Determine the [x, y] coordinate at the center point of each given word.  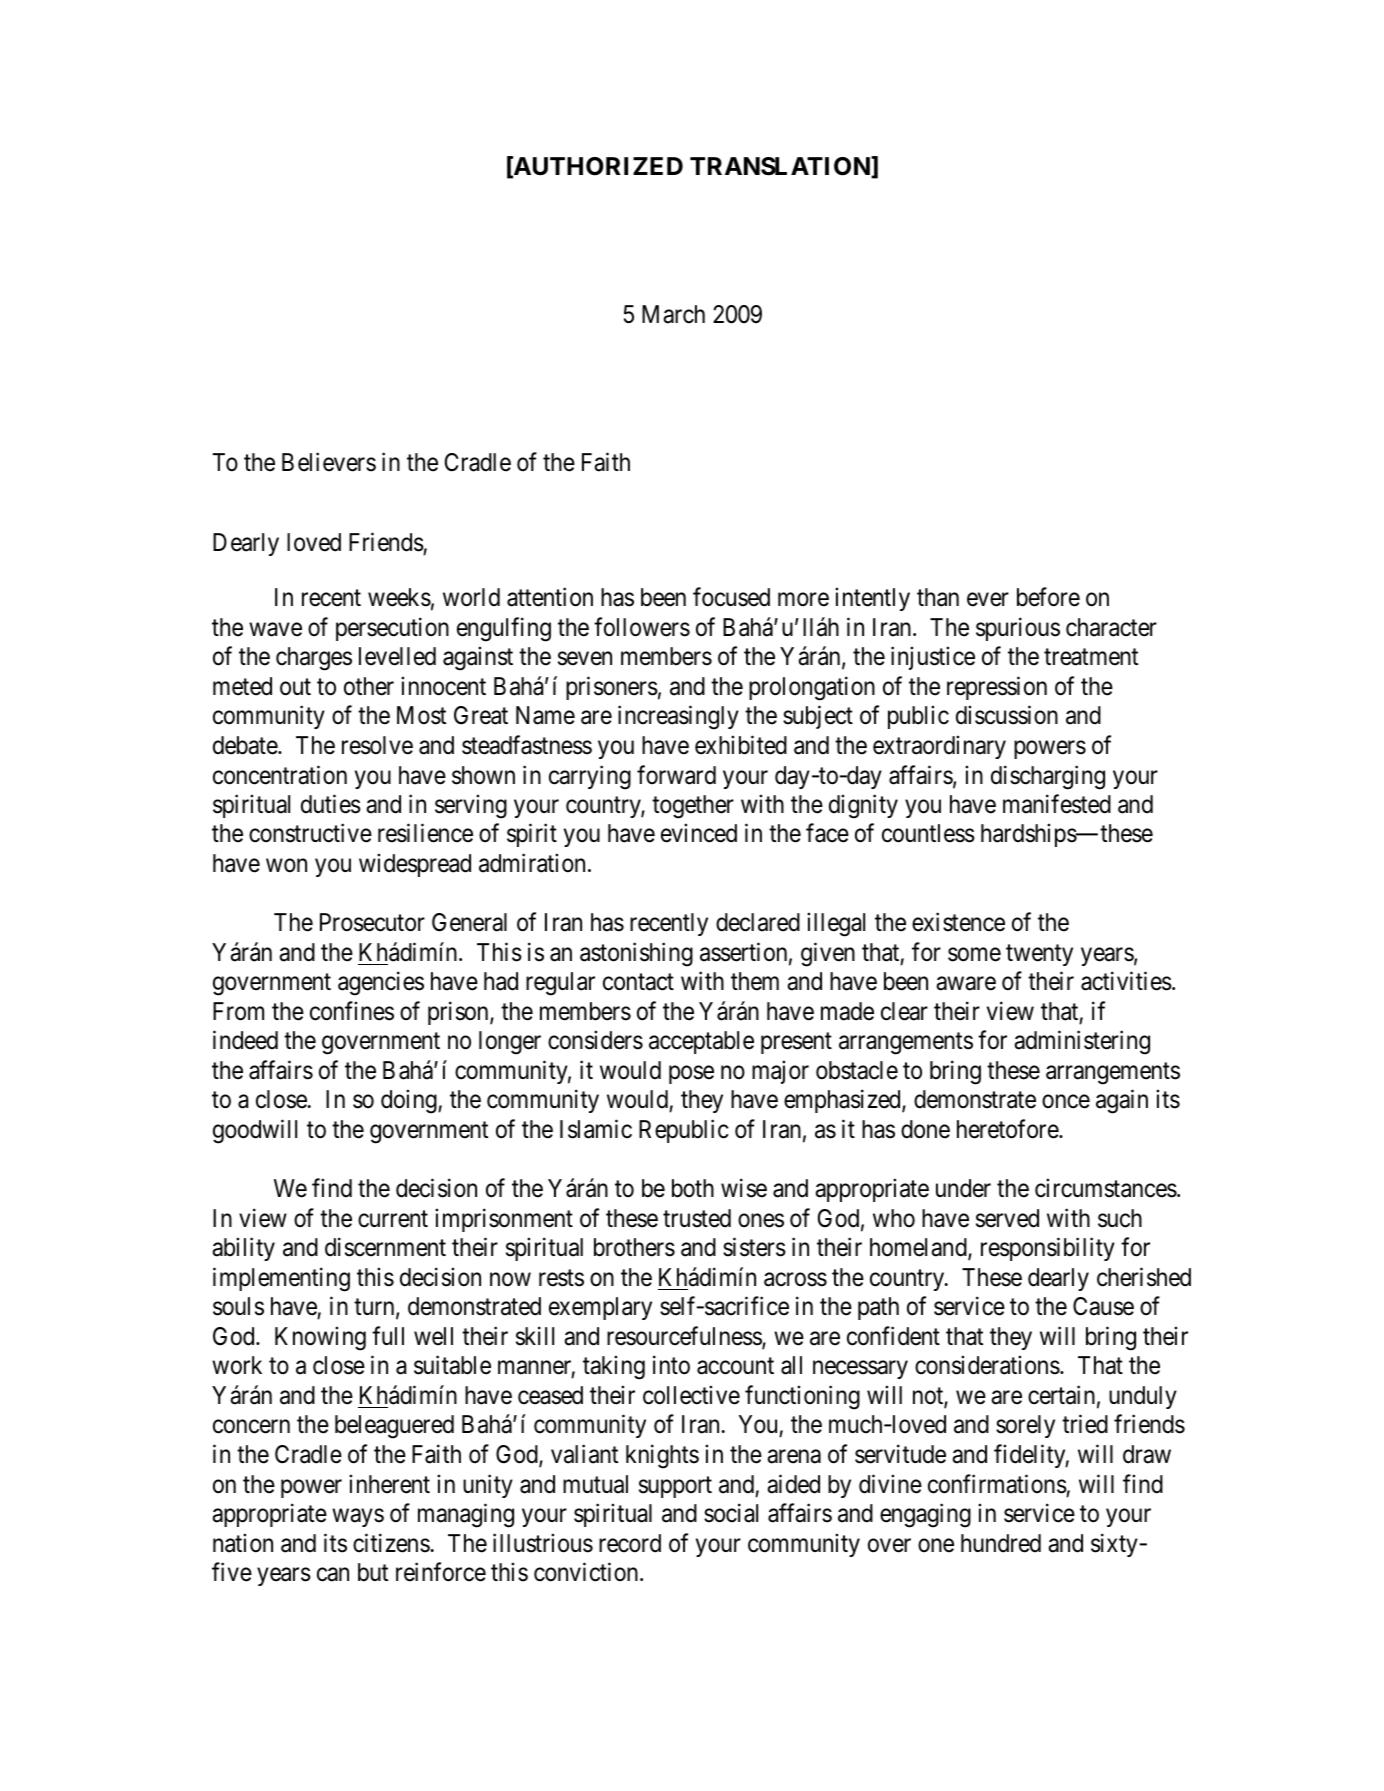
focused [731, 597]
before [1048, 597]
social [731, 1513]
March [673, 314]
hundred [1001, 1543]
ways [358, 1518]
